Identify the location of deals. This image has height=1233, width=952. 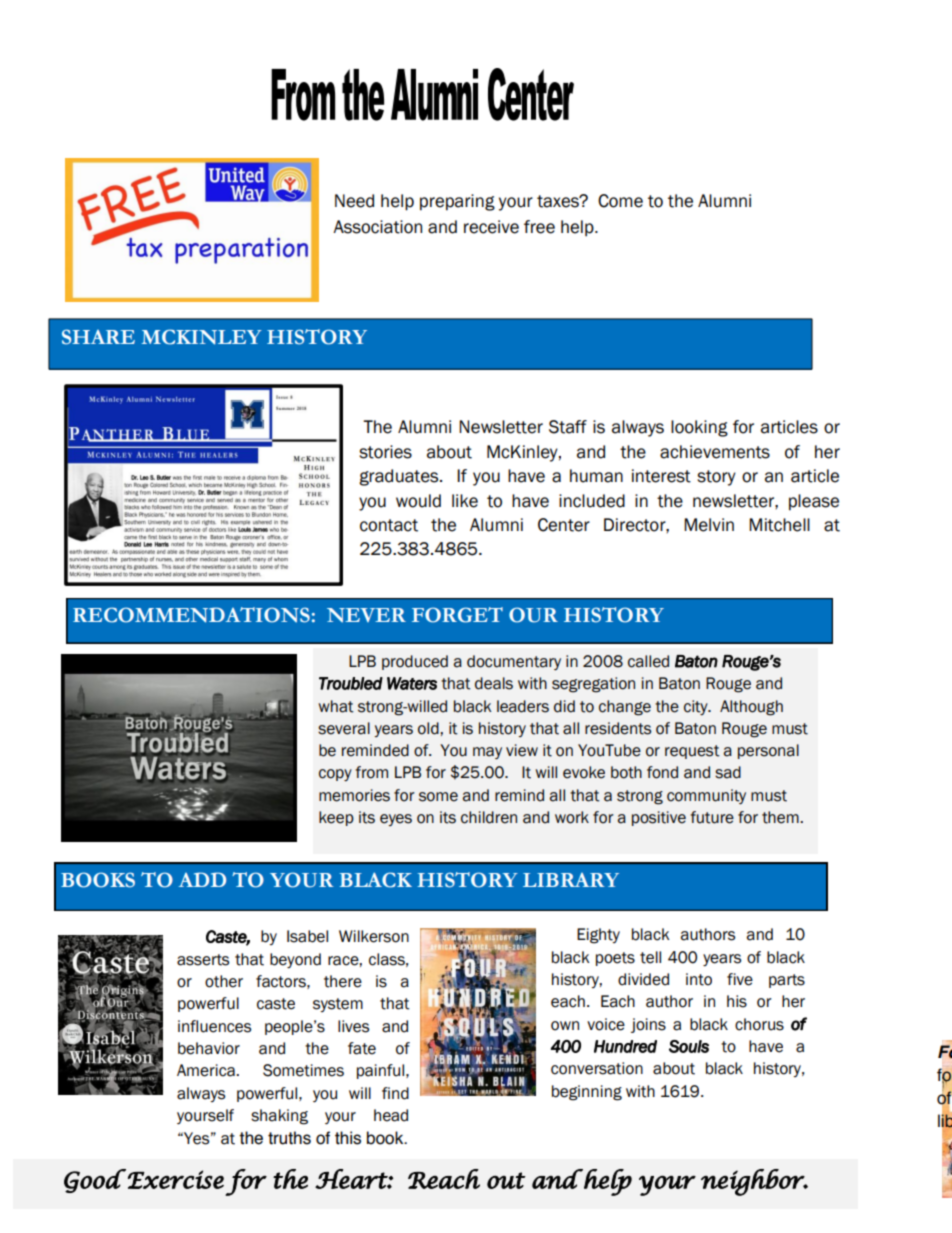
(494, 683).
